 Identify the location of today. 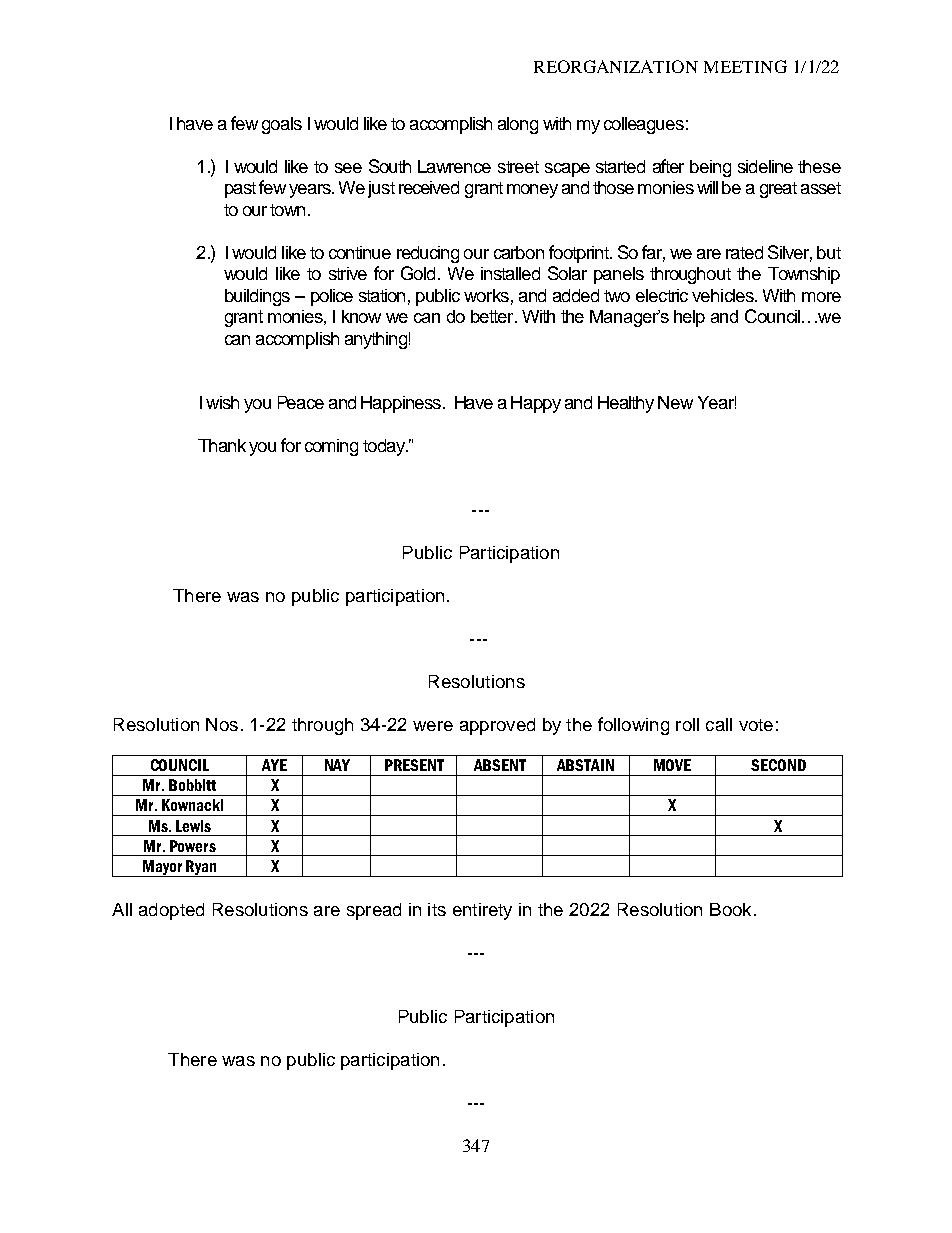
(385, 447).
